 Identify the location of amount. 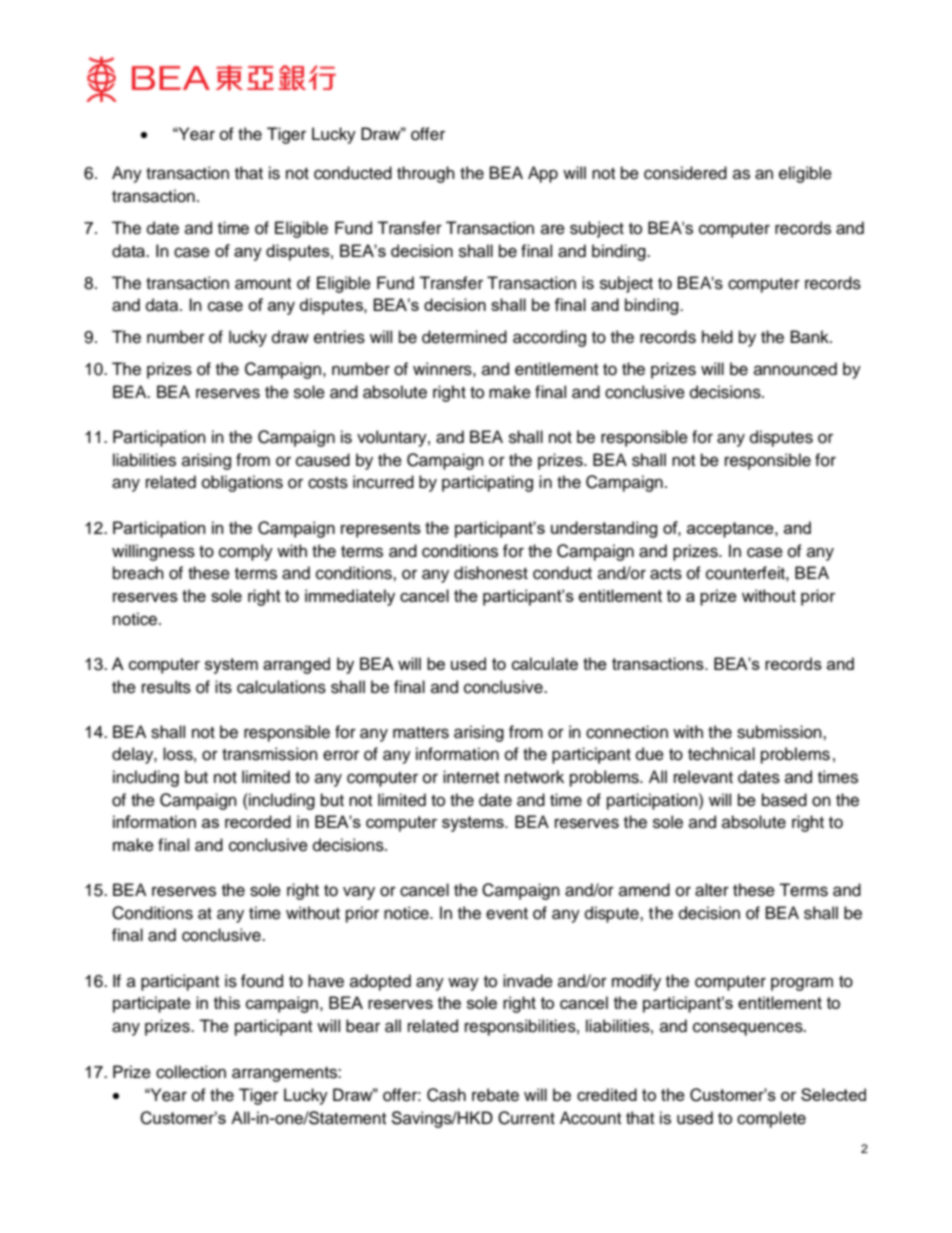
(263, 284).
